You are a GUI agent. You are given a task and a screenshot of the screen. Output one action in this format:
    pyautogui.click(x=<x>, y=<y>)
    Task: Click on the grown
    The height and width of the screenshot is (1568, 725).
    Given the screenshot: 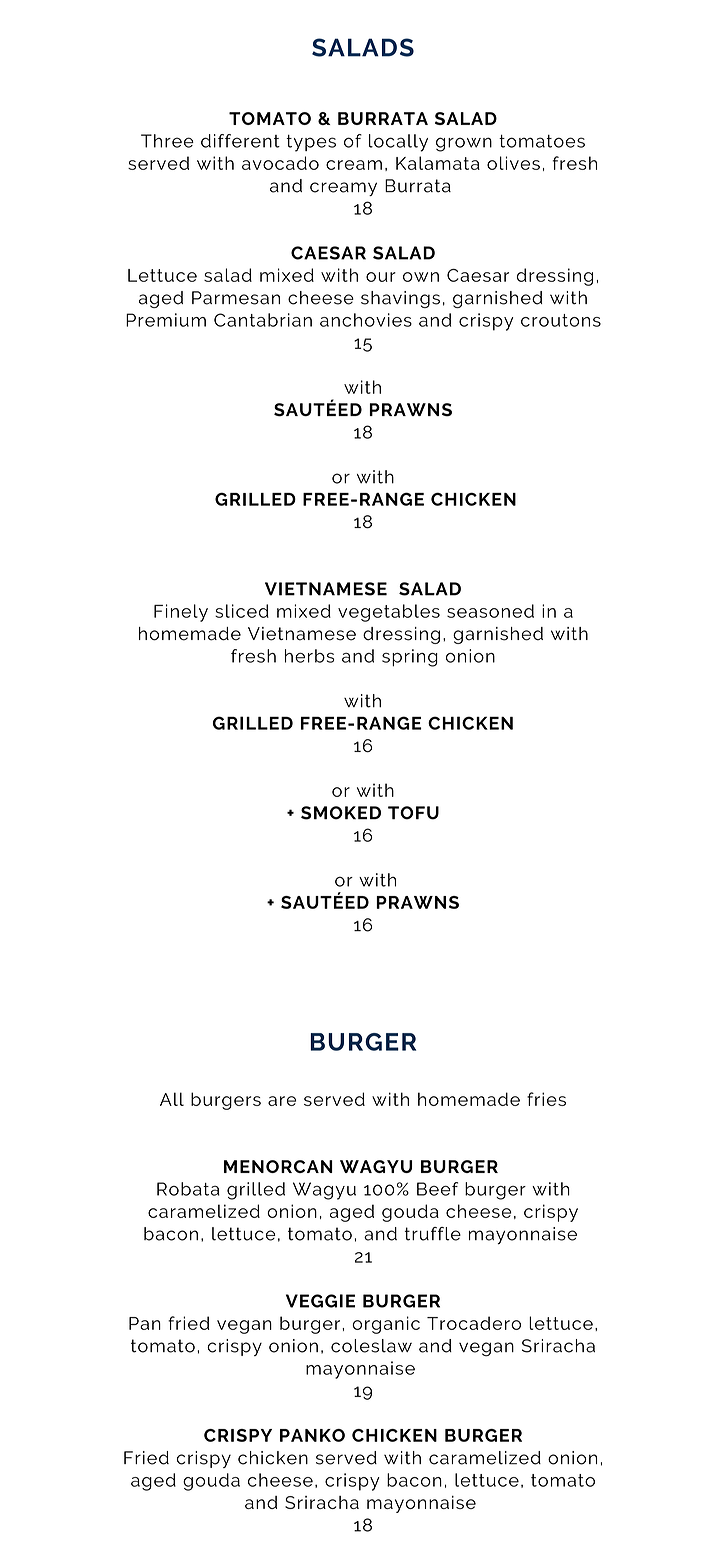 What is the action you would take?
    pyautogui.click(x=464, y=144)
